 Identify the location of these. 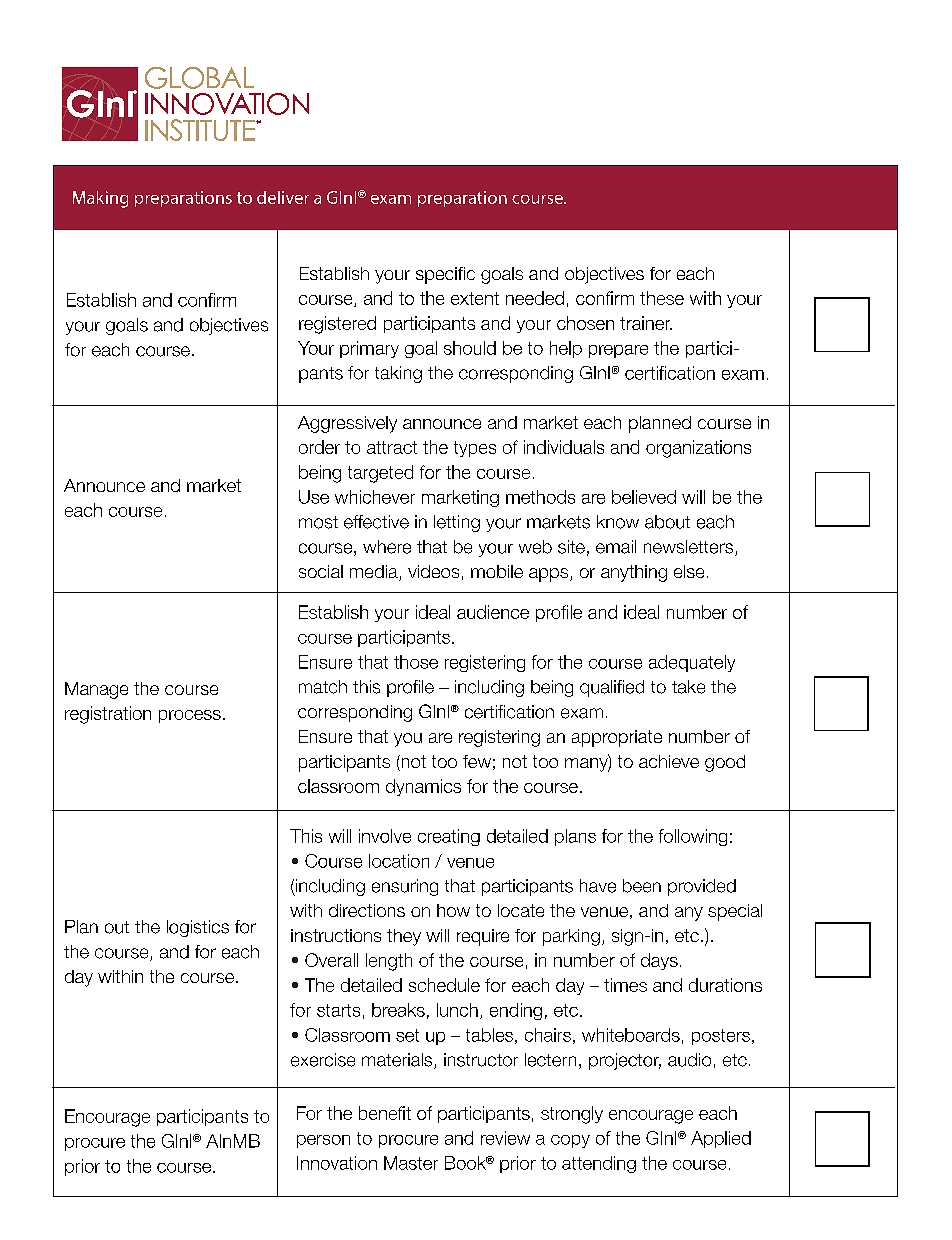
(662, 298).
